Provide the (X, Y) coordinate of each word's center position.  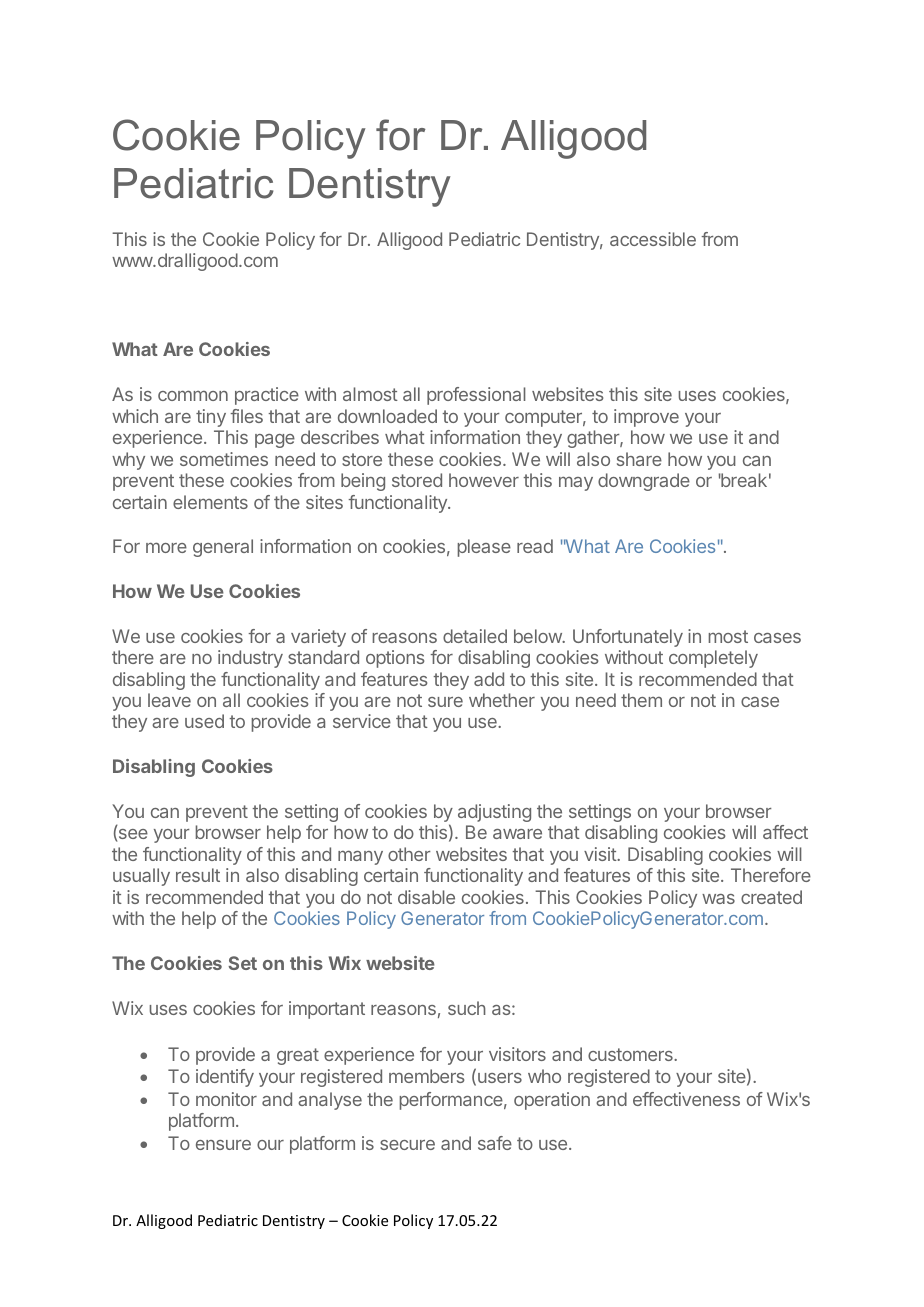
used (204, 721)
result (198, 875)
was (718, 899)
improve (646, 418)
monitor (226, 1099)
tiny (211, 418)
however (484, 480)
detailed (475, 636)
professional (476, 396)
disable (426, 897)
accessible (653, 239)
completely (713, 659)
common (193, 395)
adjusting (494, 813)
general (223, 548)
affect (785, 832)
